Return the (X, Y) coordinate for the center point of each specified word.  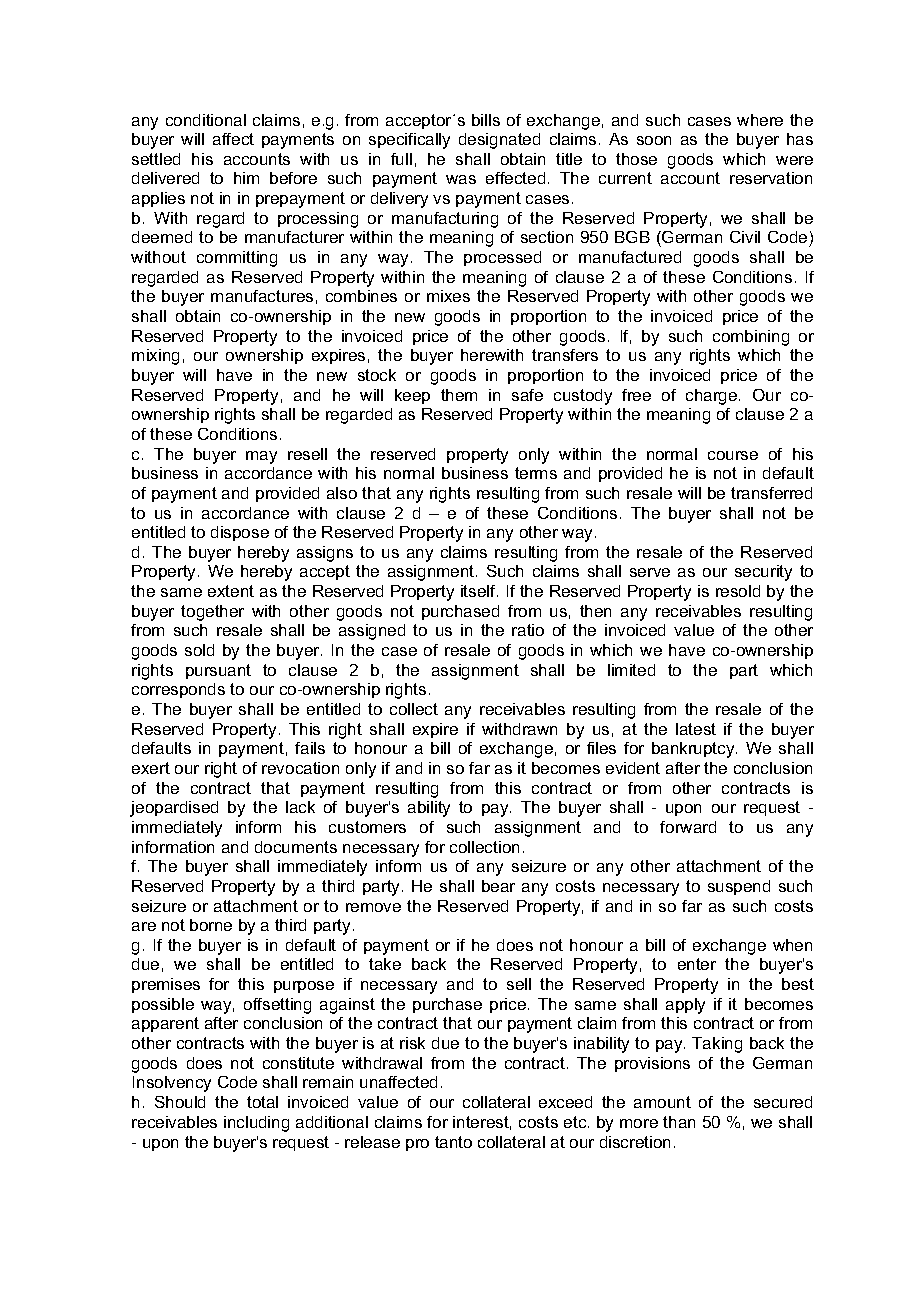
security (763, 573)
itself (479, 591)
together (212, 613)
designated (499, 141)
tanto (453, 1142)
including (256, 1124)
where (760, 120)
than (679, 1122)
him (246, 178)
